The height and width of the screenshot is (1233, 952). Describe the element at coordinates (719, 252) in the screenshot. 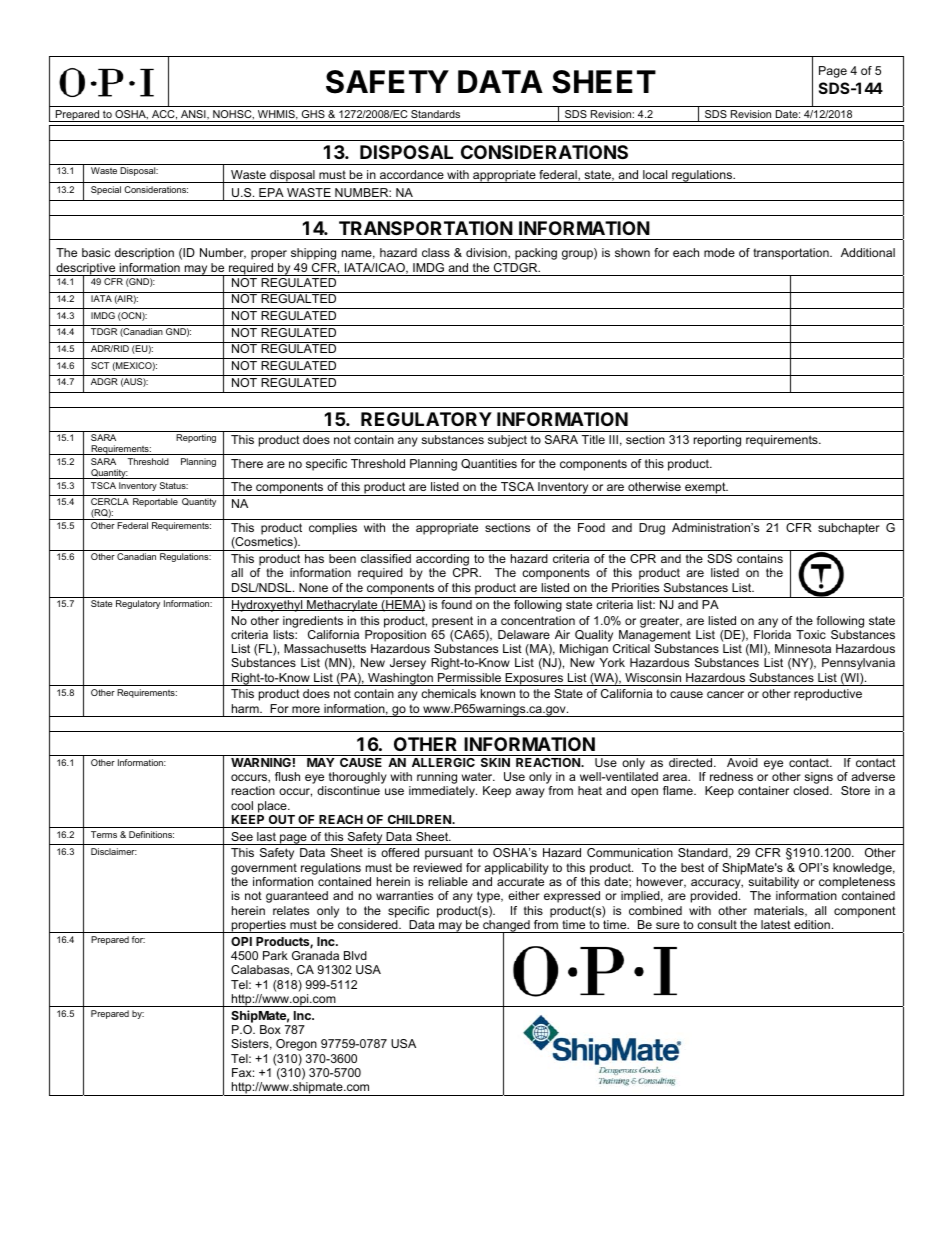

I see `mode` at that location.
